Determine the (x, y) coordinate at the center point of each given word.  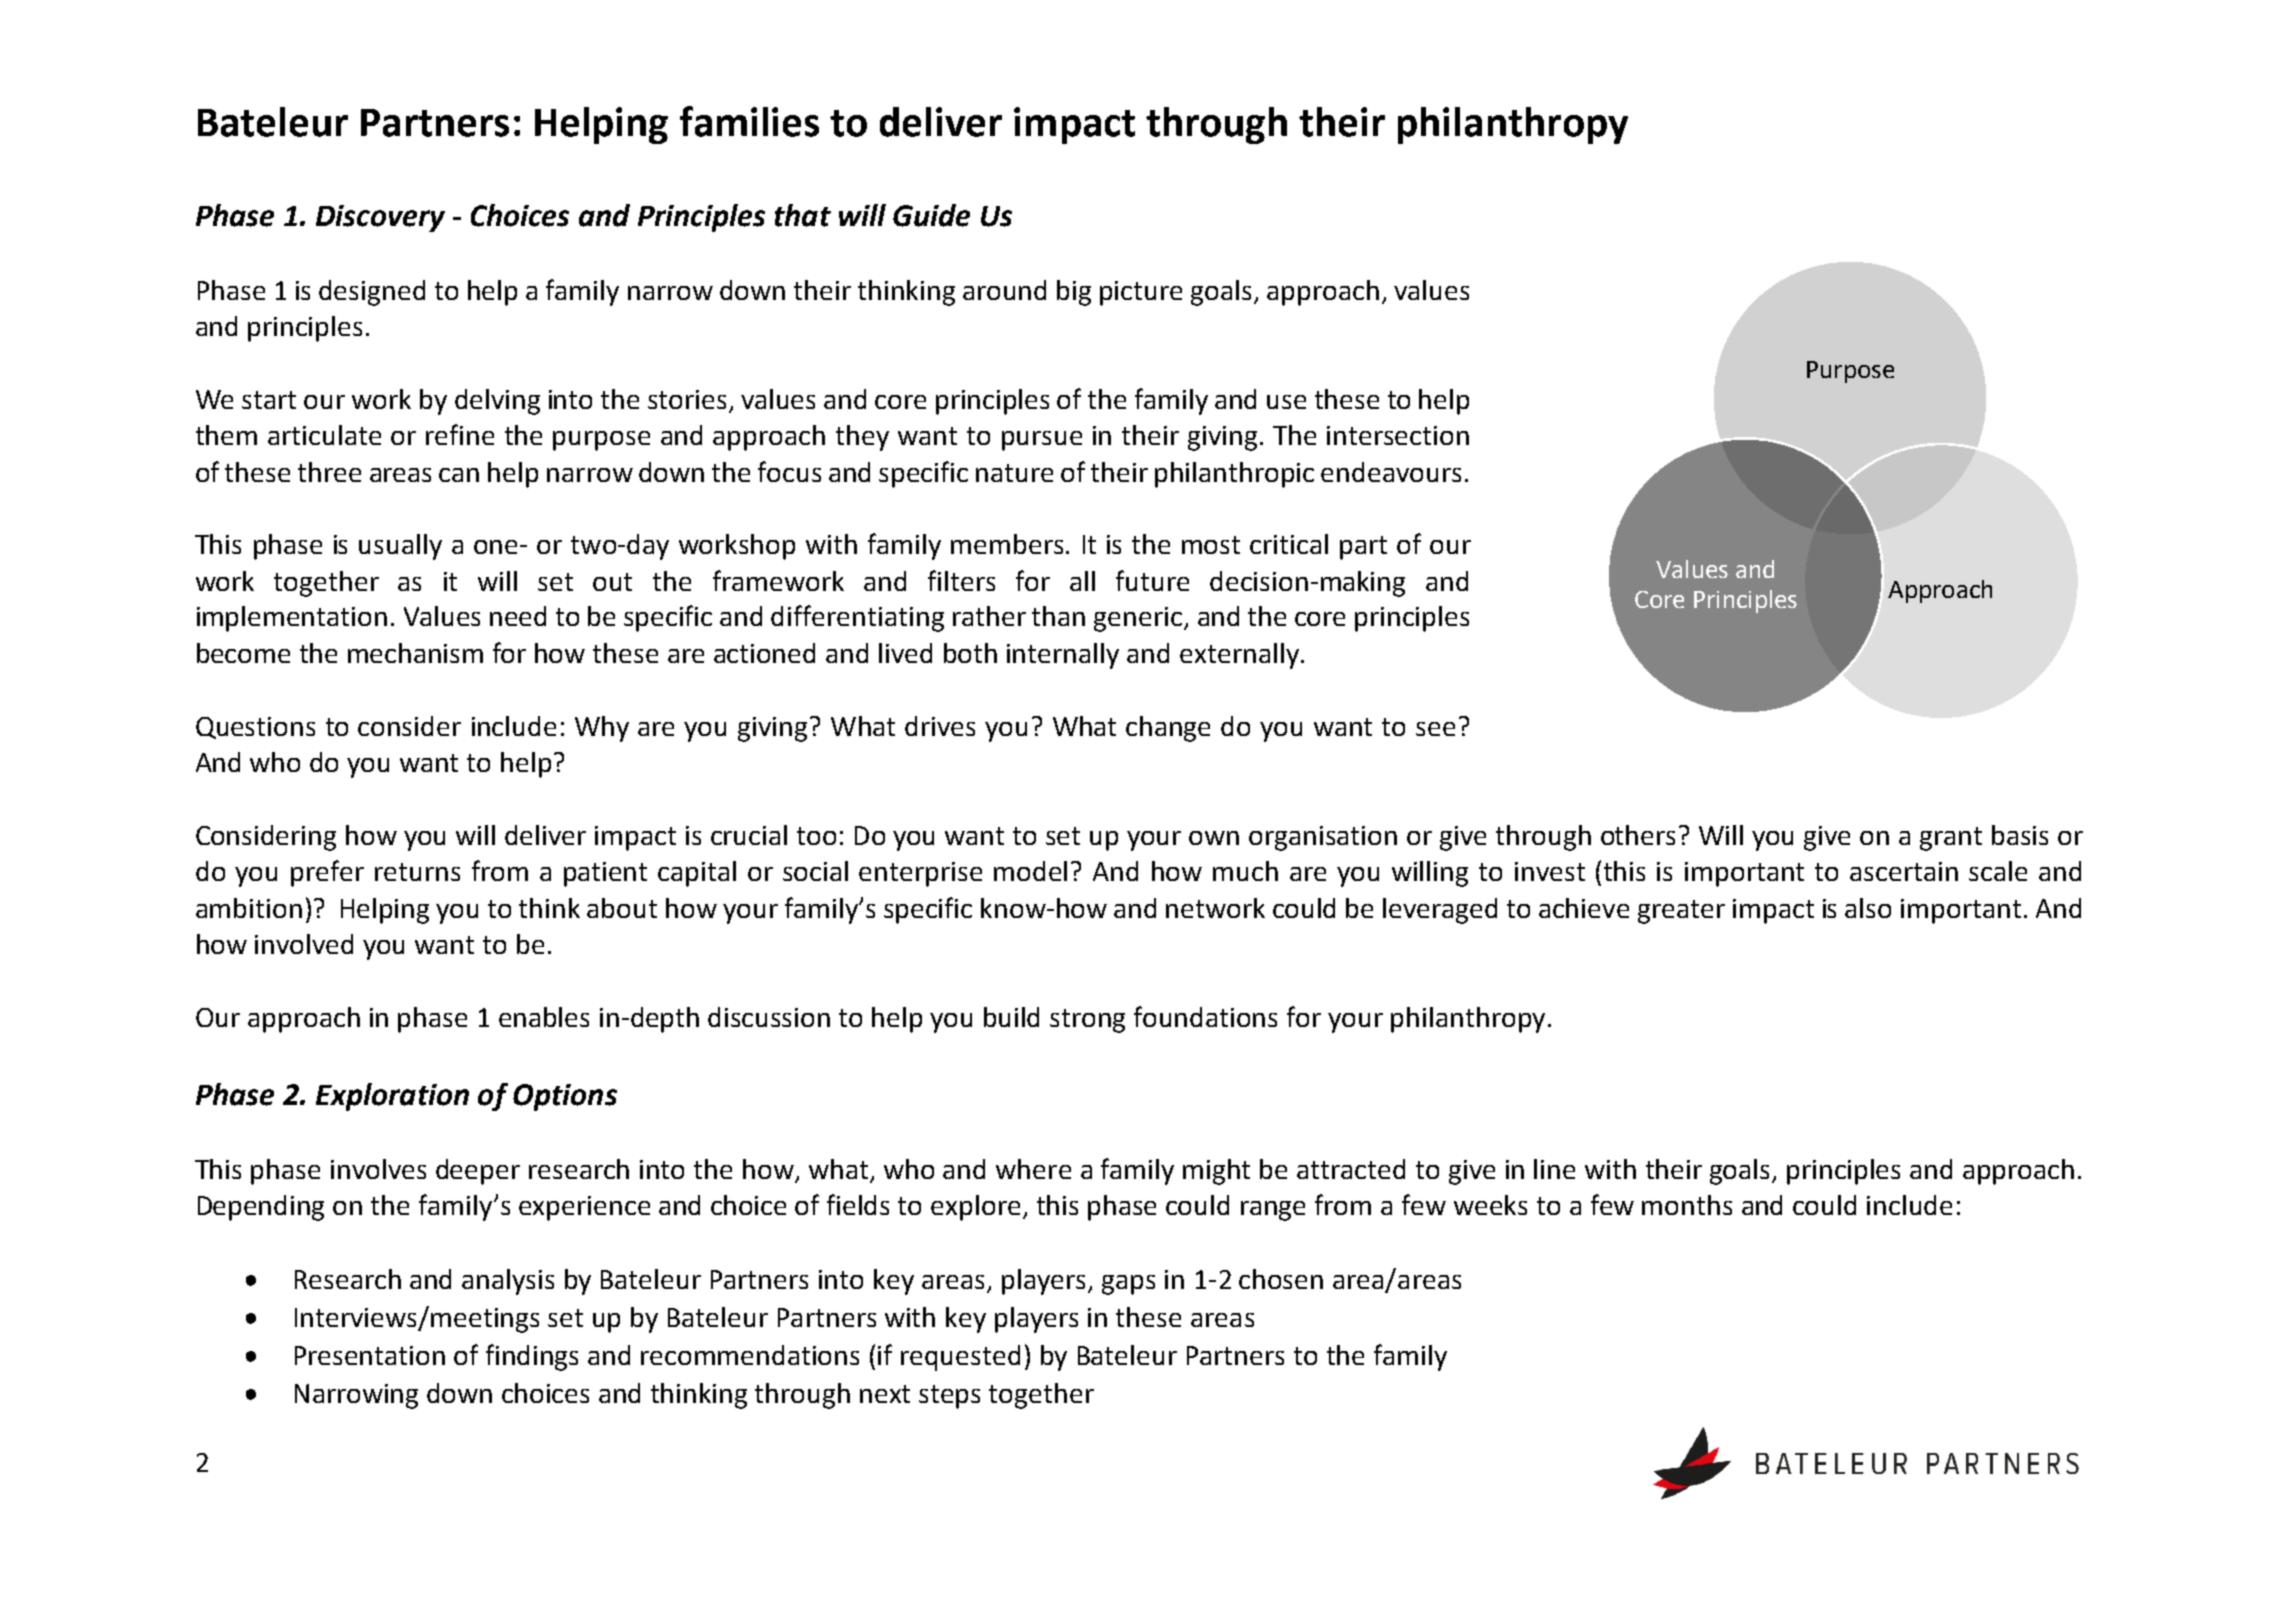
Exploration (392, 1097)
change (1168, 729)
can (459, 475)
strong (1087, 1021)
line (1554, 1169)
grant (1951, 839)
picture (1141, 293)
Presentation (370, 1355)
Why (602, 729)
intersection (1398, 435)
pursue (1042, 441)
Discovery (380, 218)
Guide (931, 215)
